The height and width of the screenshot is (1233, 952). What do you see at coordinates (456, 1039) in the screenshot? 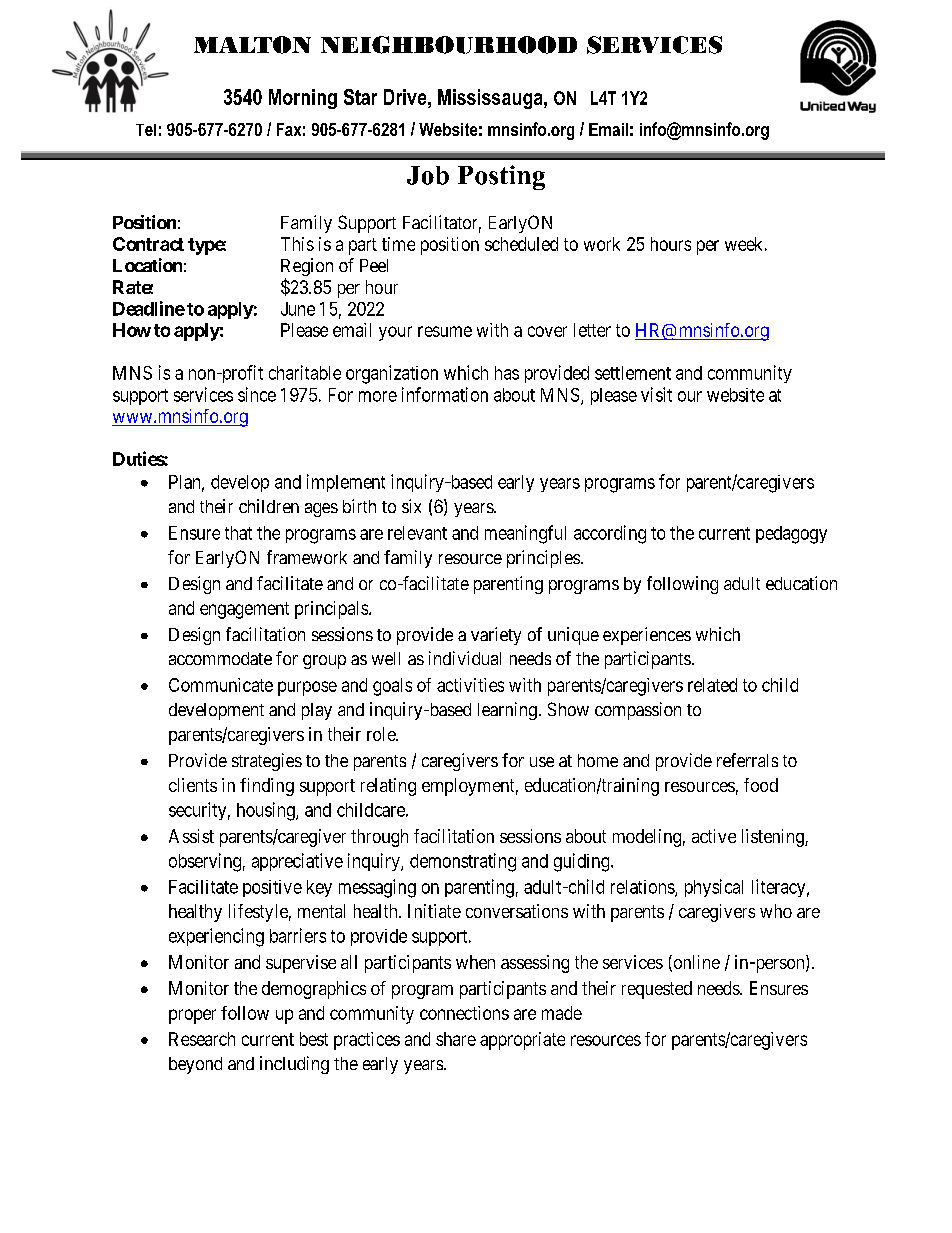
I see `share` at bounding box center [456, 1039].
